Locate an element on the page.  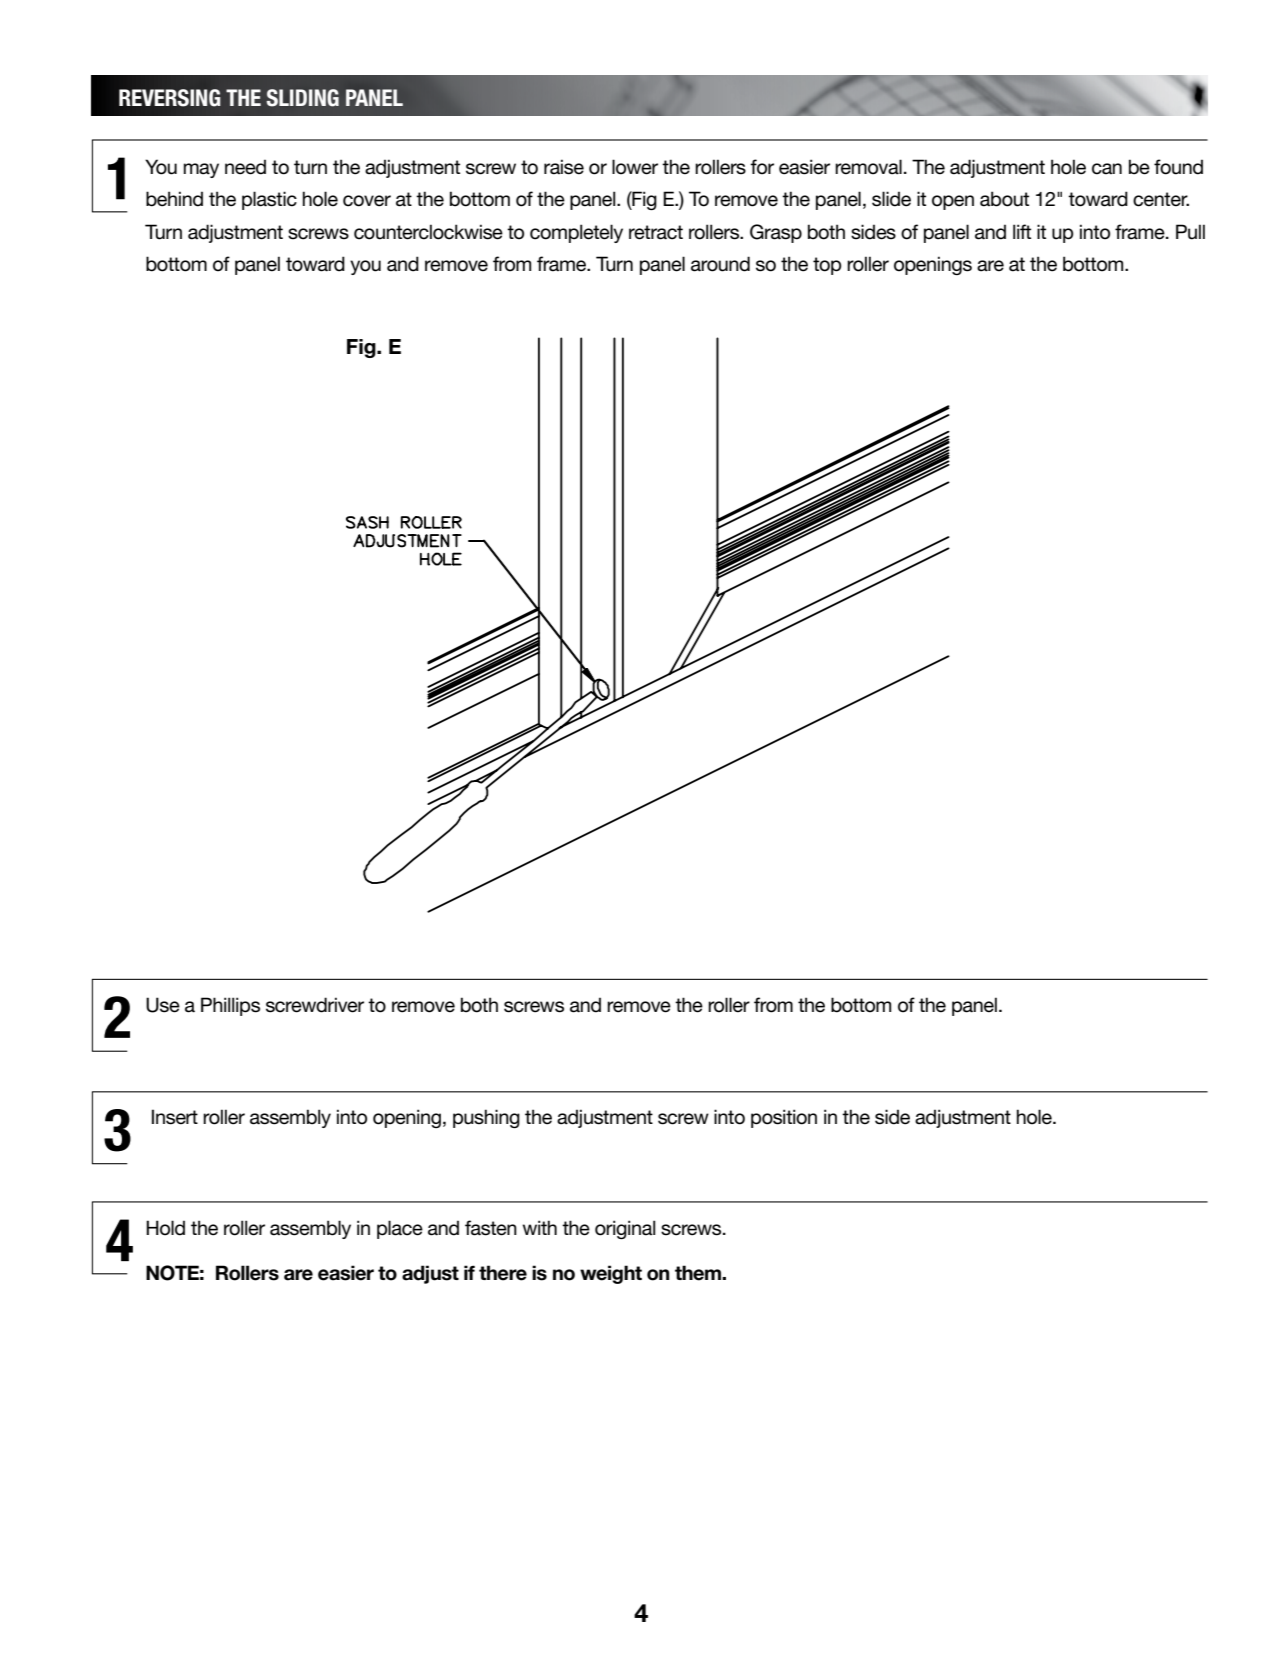
SLIDING is located at coordinates (303, 98).
